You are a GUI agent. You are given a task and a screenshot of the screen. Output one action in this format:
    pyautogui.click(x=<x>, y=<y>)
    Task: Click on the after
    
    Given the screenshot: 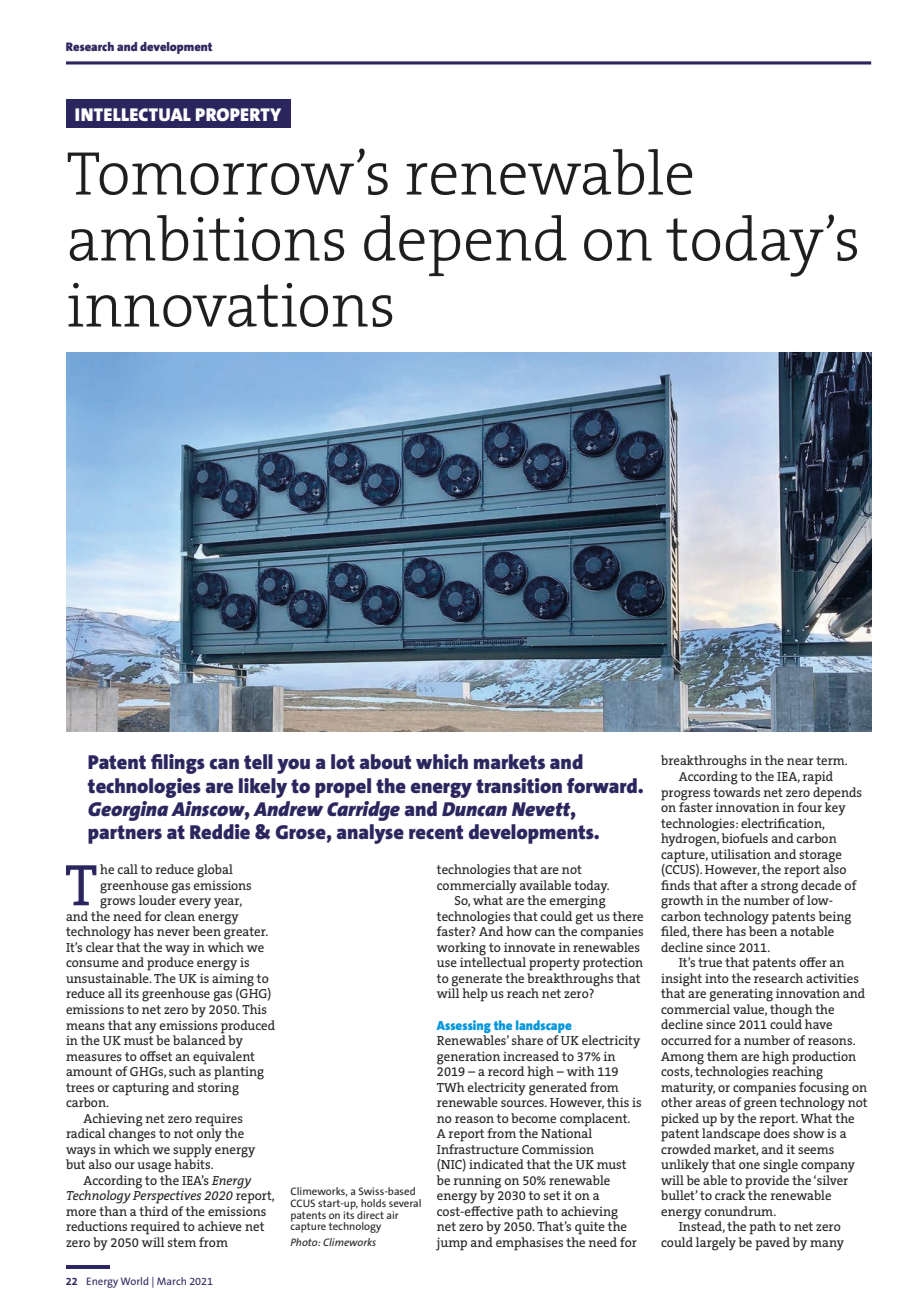 What is the action you would take?
    pyautogui.click(x=734, y=885)
